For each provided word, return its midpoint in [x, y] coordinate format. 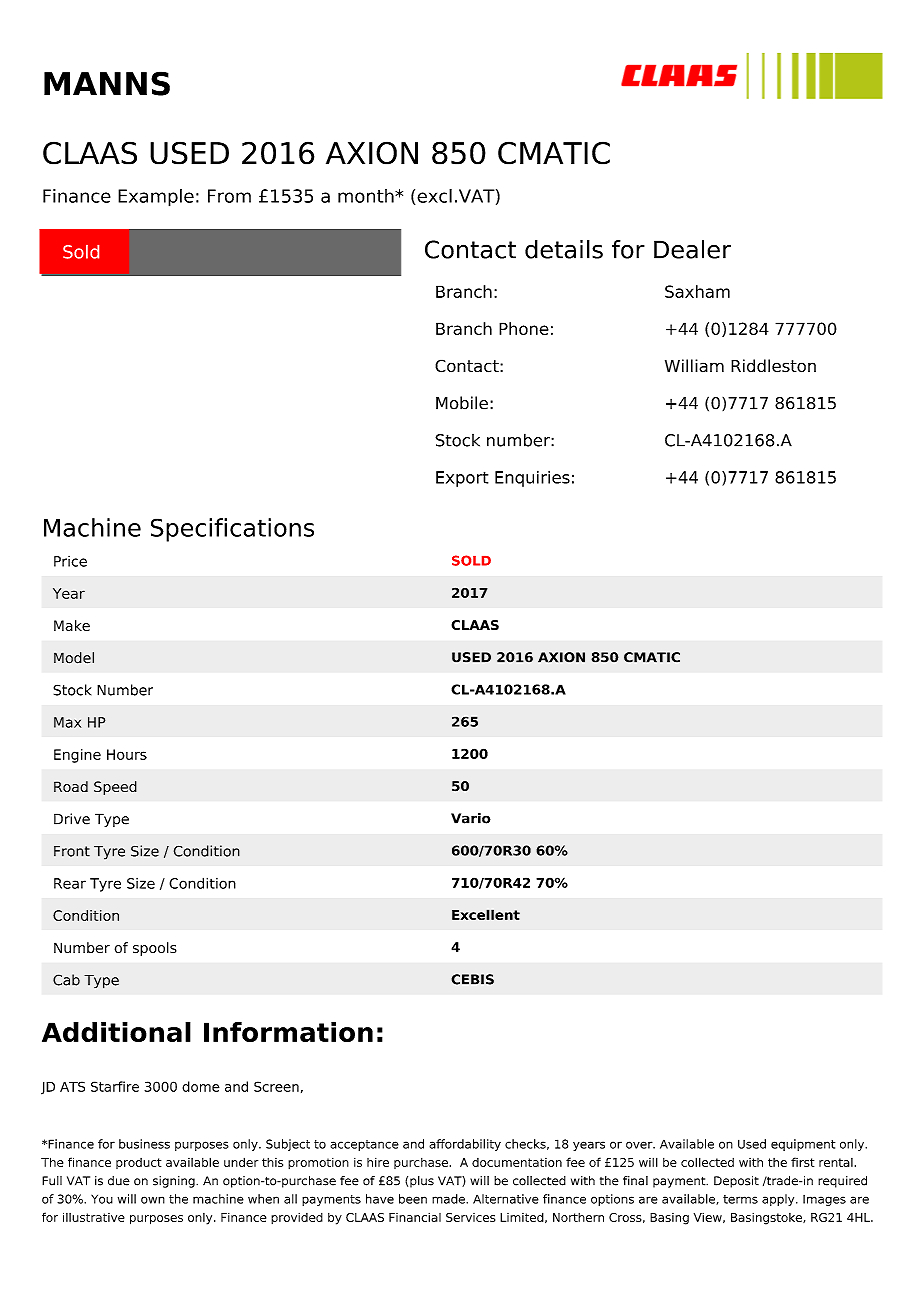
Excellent [486, 914]
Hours [127, 754]
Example [156, 198]
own [153, 1200]
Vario [471, 818]
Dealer [692, 249]
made [449, 1199]
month [367, 196]
